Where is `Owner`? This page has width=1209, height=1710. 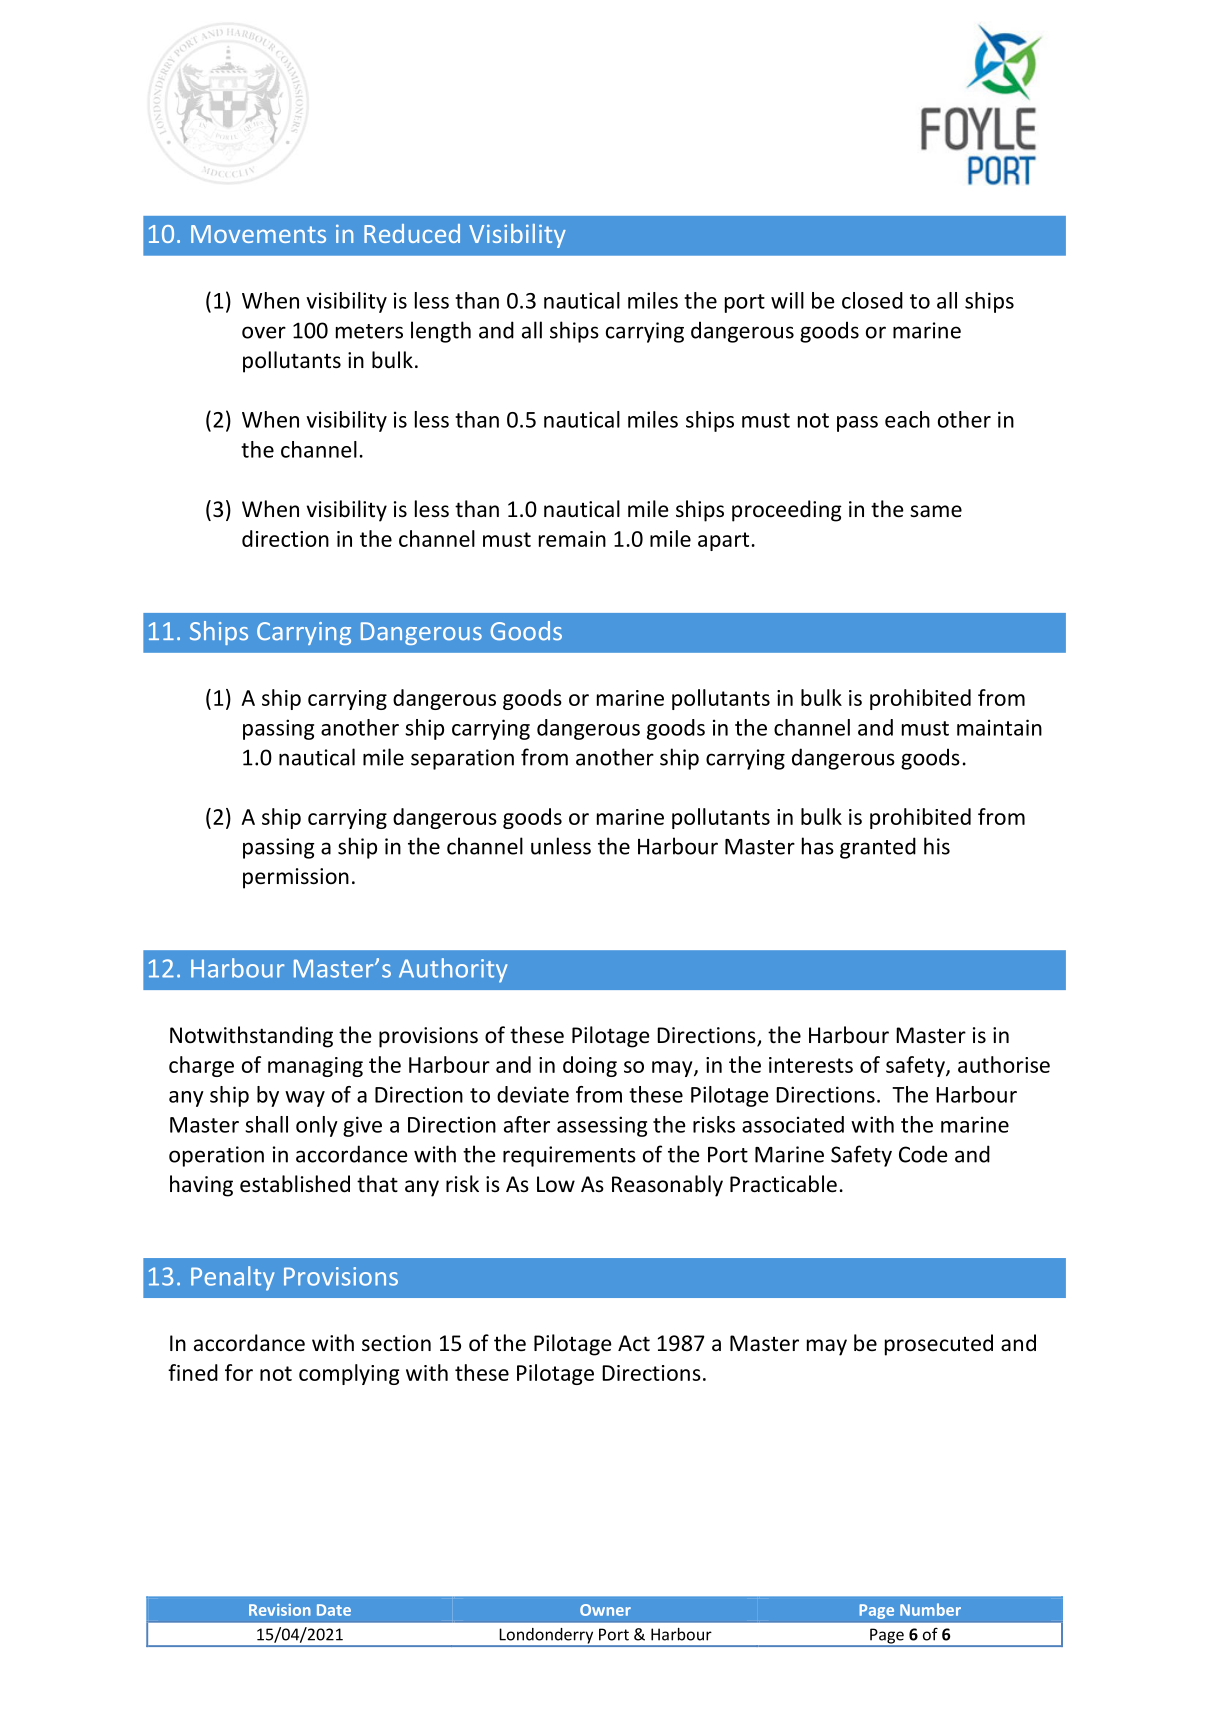
Owner is located at coordinates (605, 1610).
